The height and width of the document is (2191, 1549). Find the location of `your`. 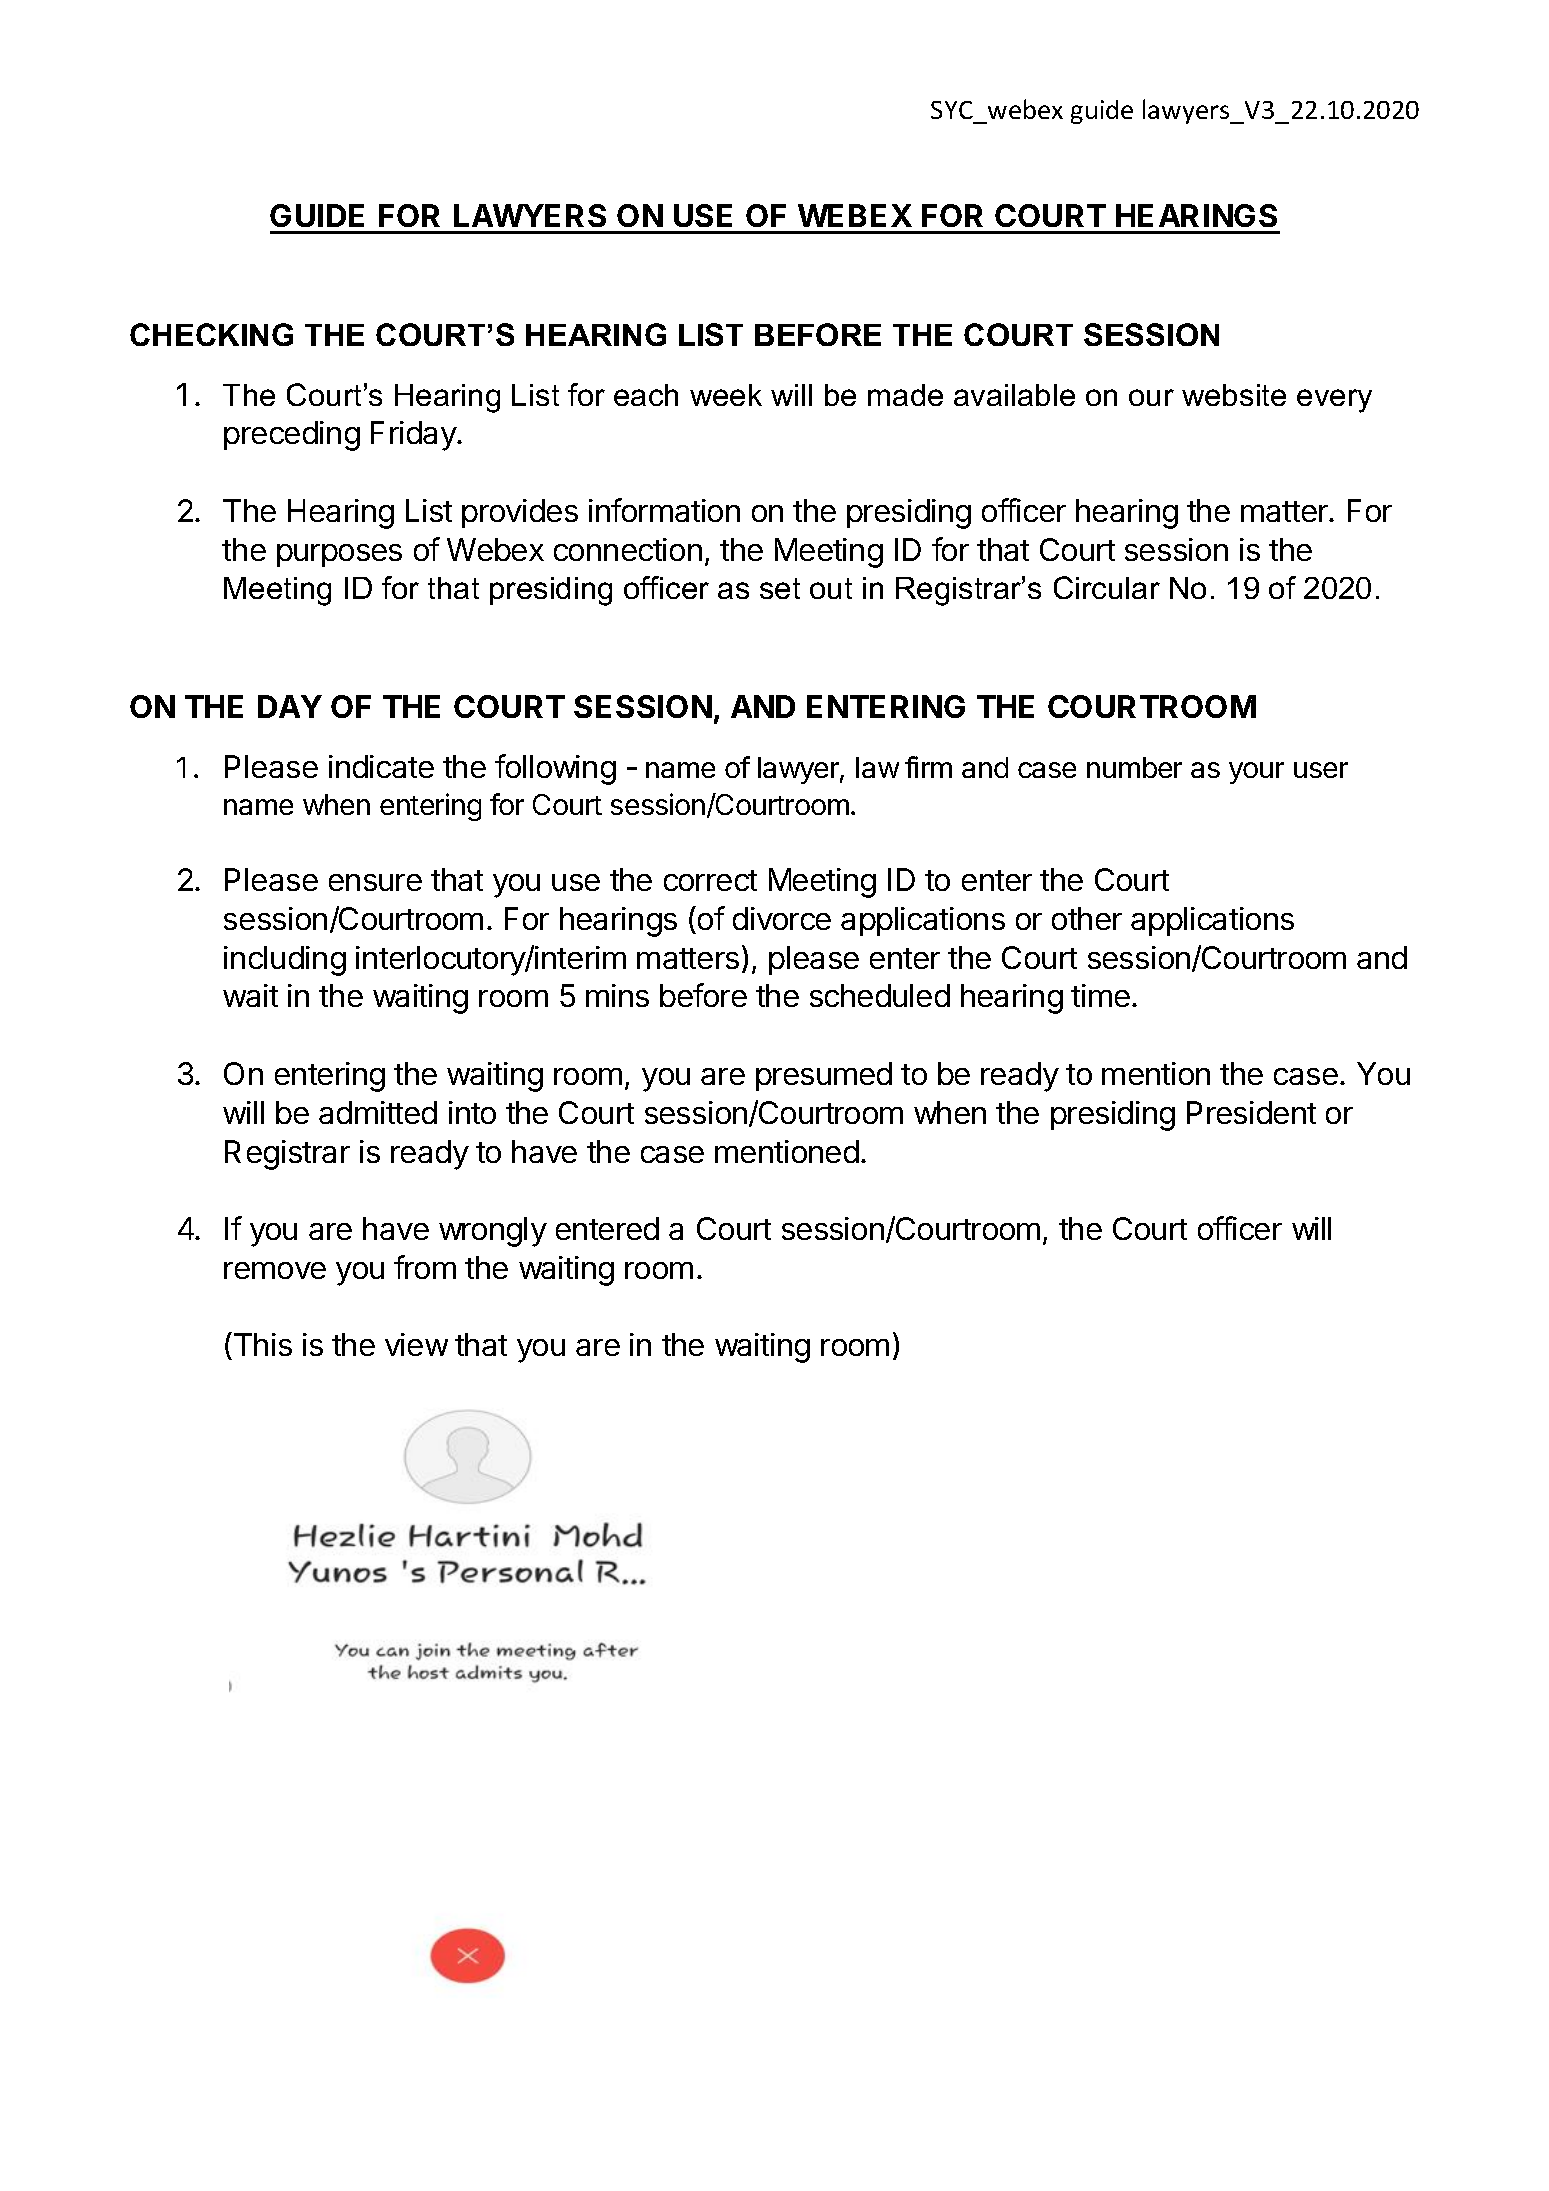

your is located at coordinates (1256, 773).
